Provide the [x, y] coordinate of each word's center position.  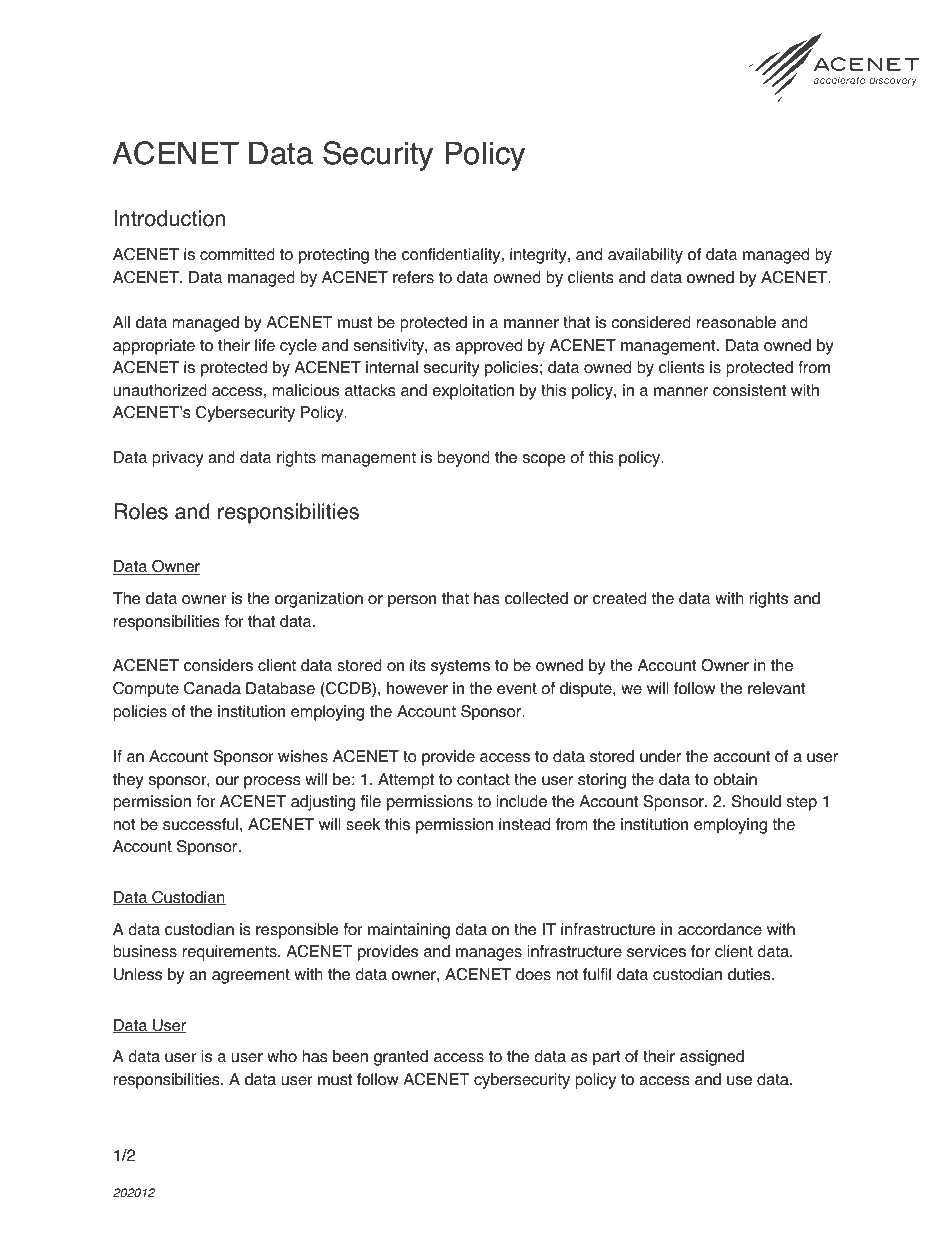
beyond [463, 459]
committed [237, 254]
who [282, 1056]
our [227, 781]
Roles [141, 511]
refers [413, 277]
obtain [735, 779]
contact [483, 780]
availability [645, 256]
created [619, 598]
